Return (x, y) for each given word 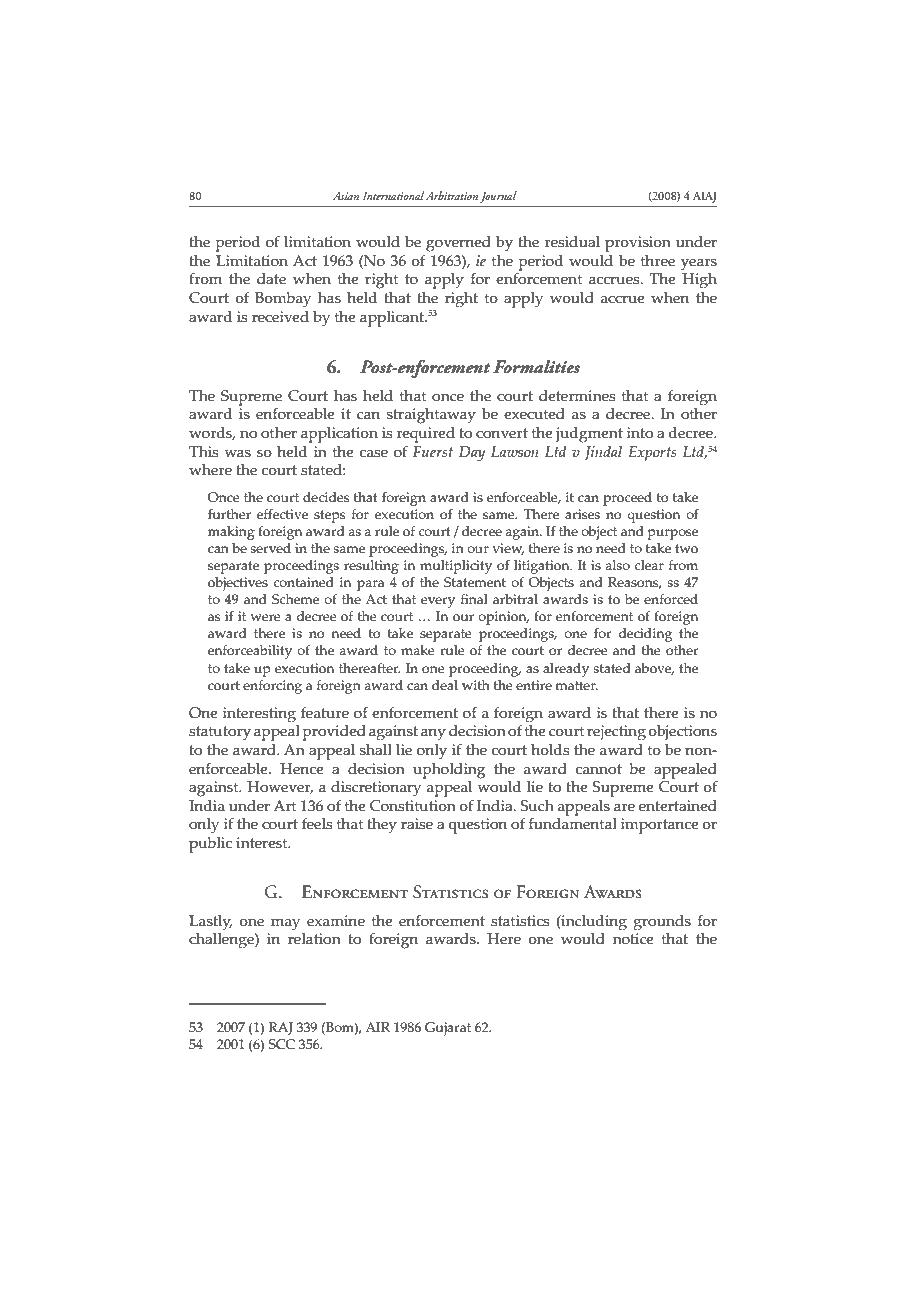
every (438, 602)
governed (458, 244)
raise (417, 824)
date (271, 278)
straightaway (431, 416)
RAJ (281, 1028)
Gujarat (448, 1029)
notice (633, 939)
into (639, 433)
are (624, 807)
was (237, 453)
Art (285, 805)
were (266, 617)
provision (638, 244)
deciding (645, 635)
